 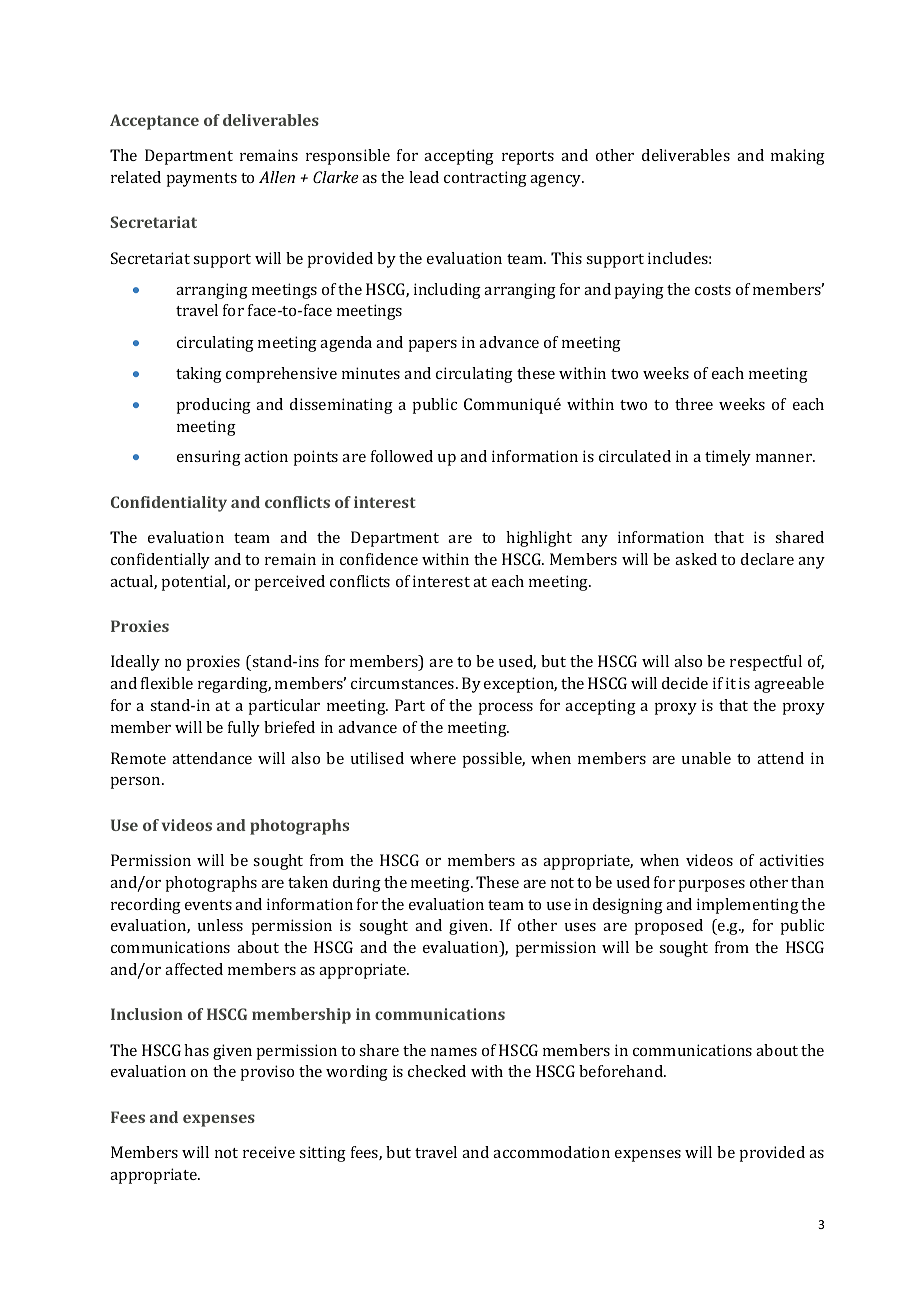 I want to click on contracting, so click(x=485, y=179).
